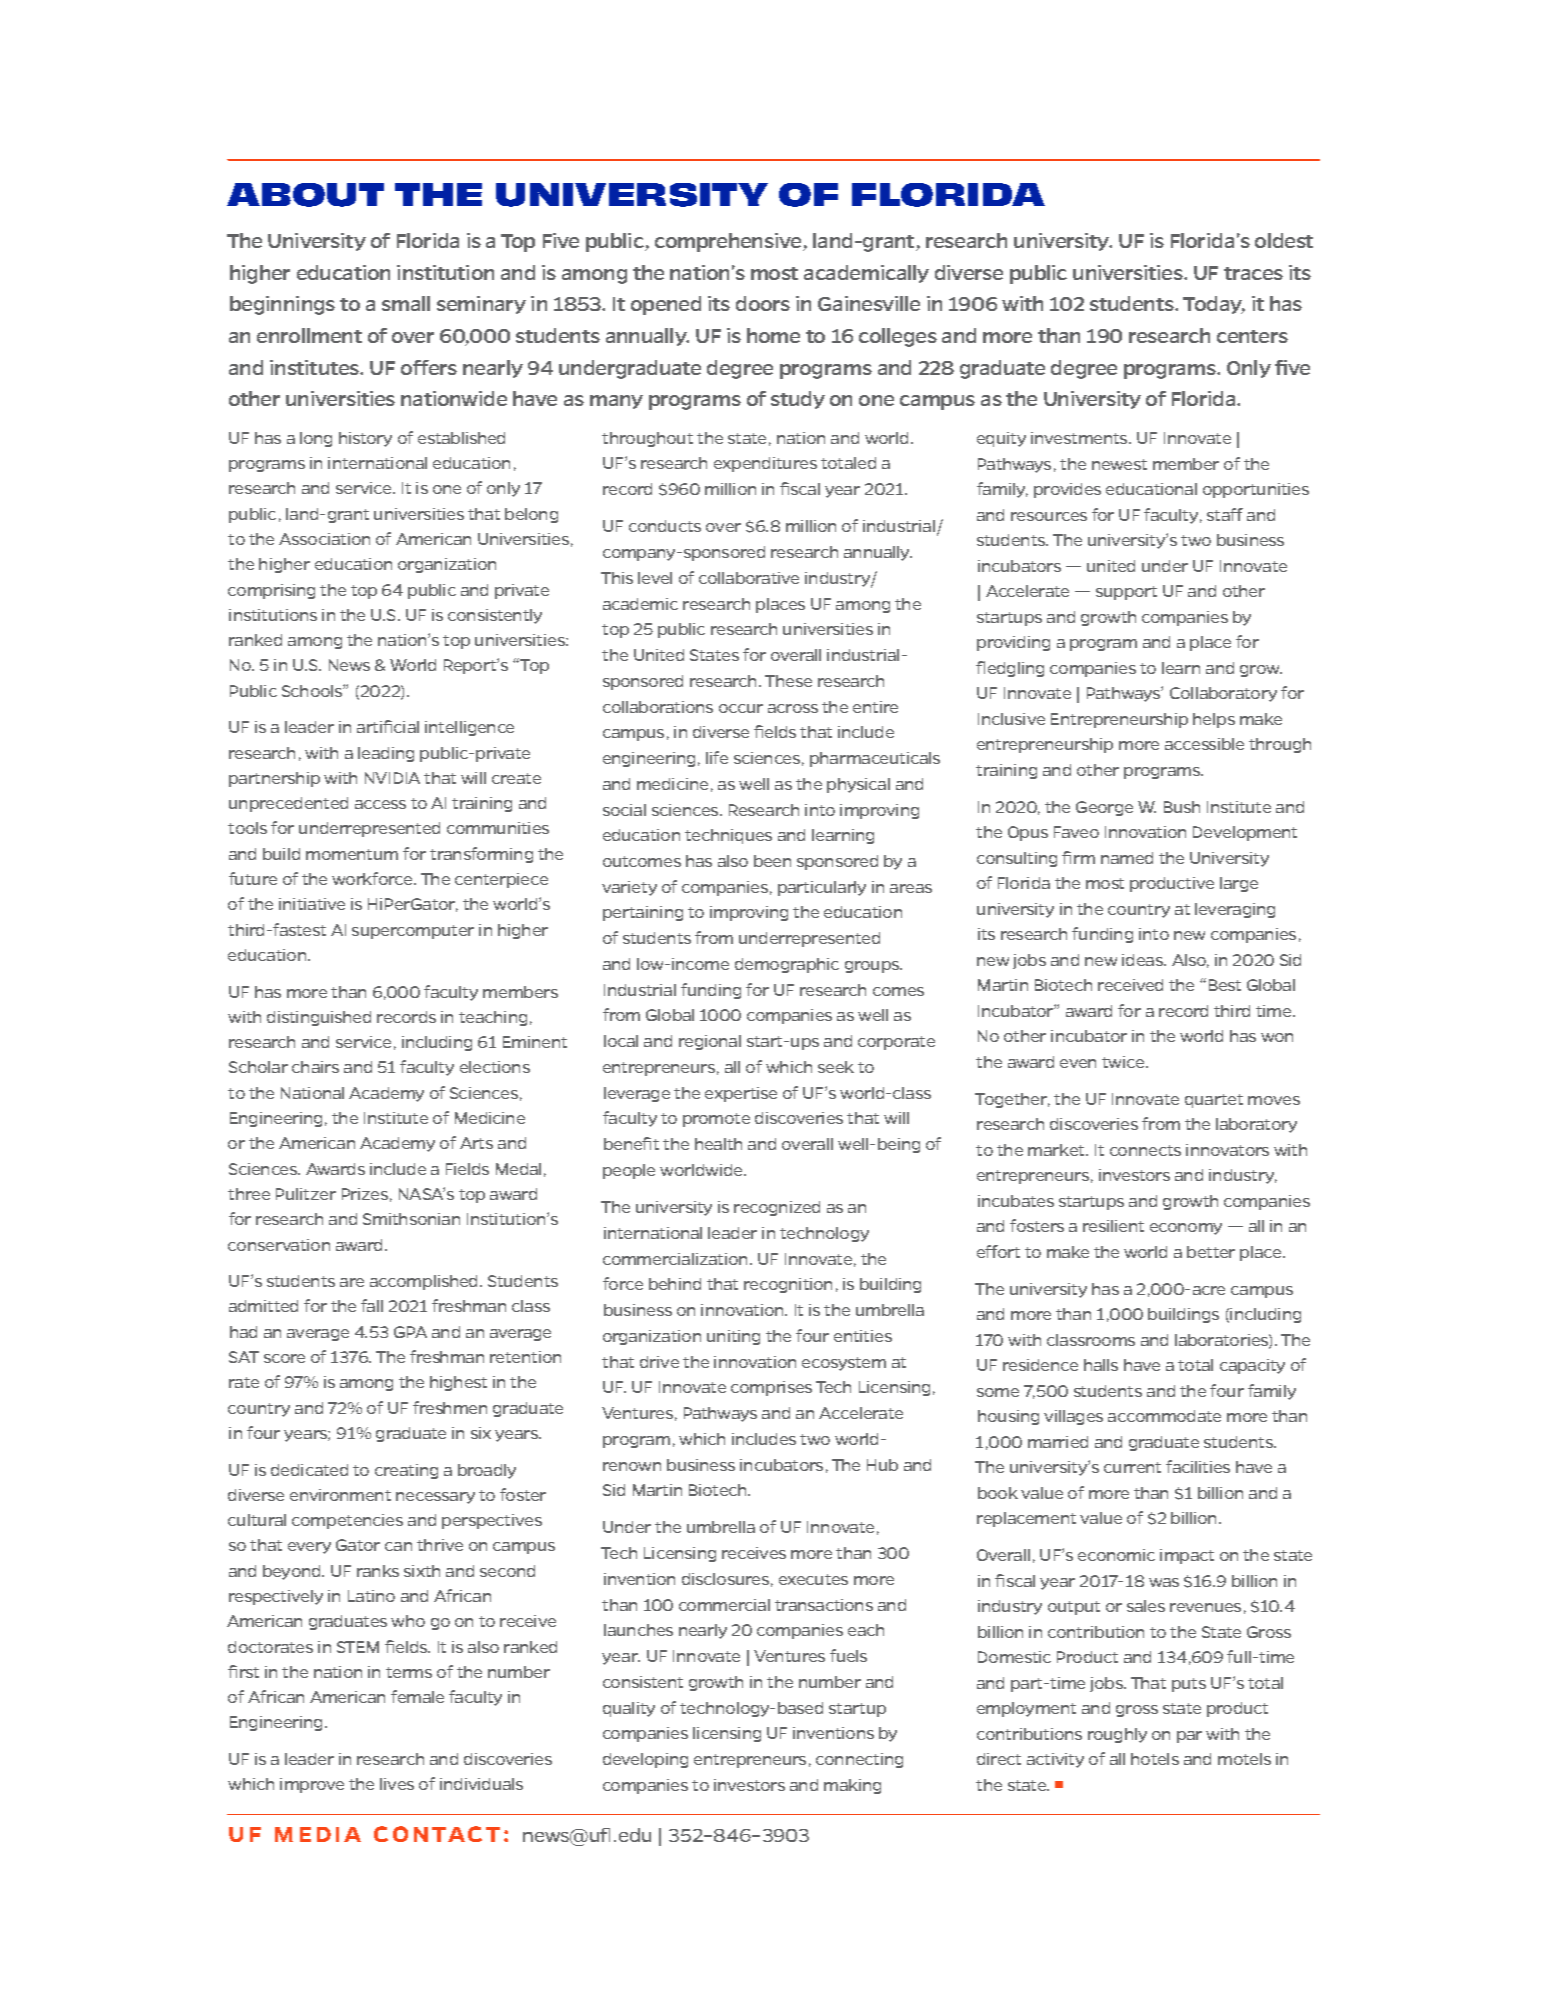 Image resolution: width=1547 pixels, height=2002 pixels. What do you see at coordinates (777, 1208) in the screenshot?
I see `recognized` at bounding box center [777, 1208].
